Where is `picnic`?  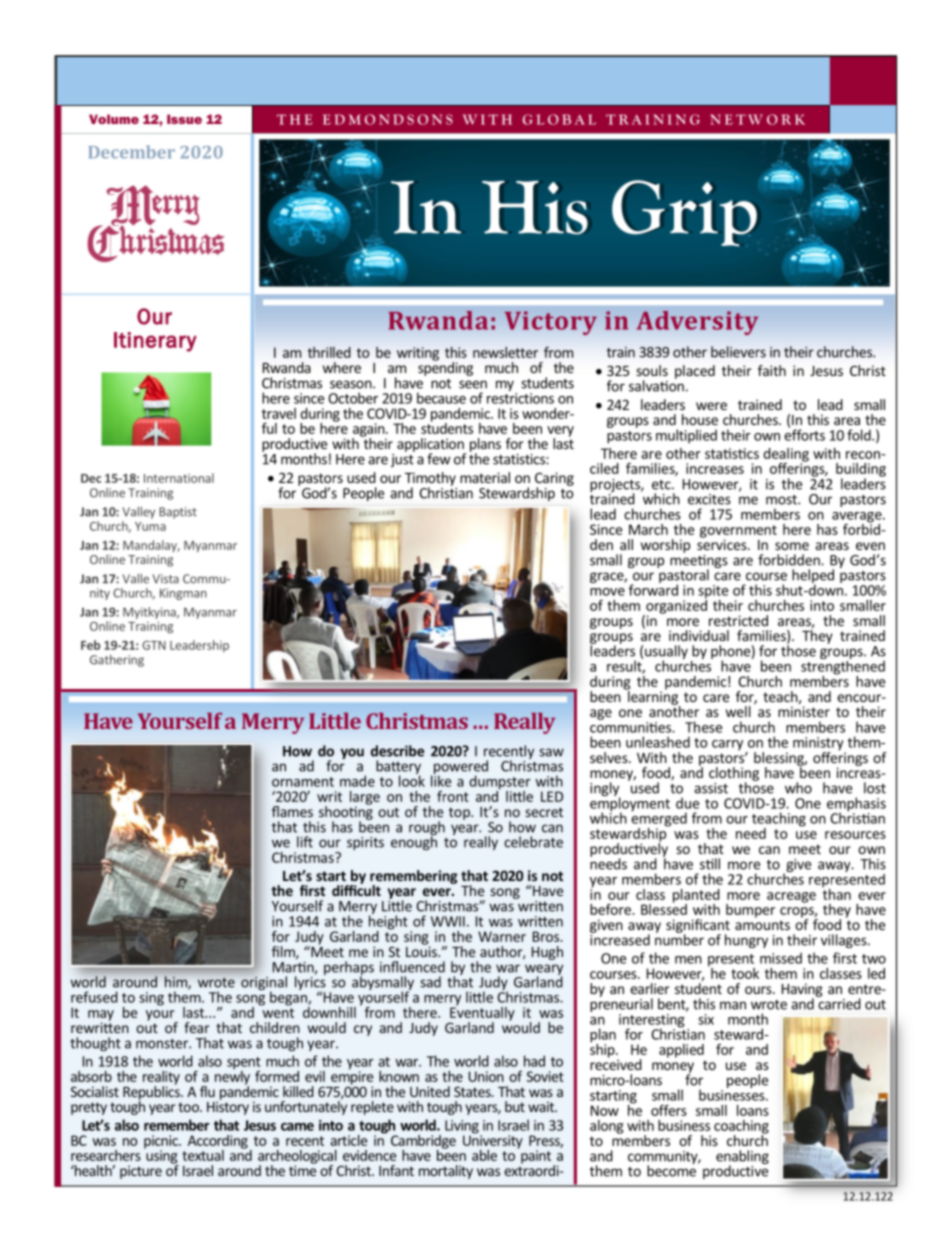 picnic is located at coordinates (162, 1143).
